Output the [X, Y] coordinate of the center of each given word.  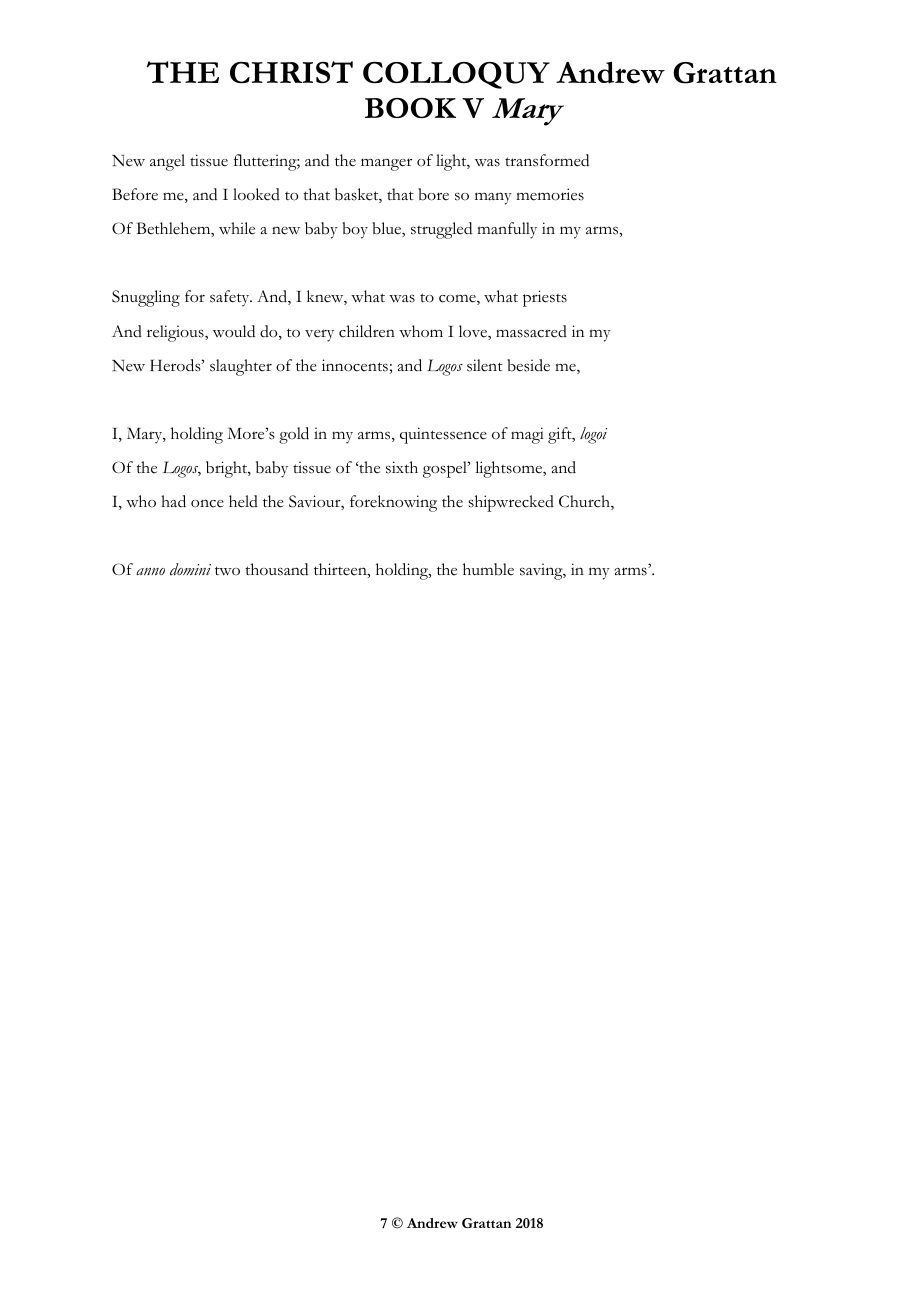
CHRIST [291, 72]
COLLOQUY [456, 75]
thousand [276, 569]
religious [176, 333]
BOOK [410, 108]
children [367, 331]
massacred [531, 331]
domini [190, 569]
